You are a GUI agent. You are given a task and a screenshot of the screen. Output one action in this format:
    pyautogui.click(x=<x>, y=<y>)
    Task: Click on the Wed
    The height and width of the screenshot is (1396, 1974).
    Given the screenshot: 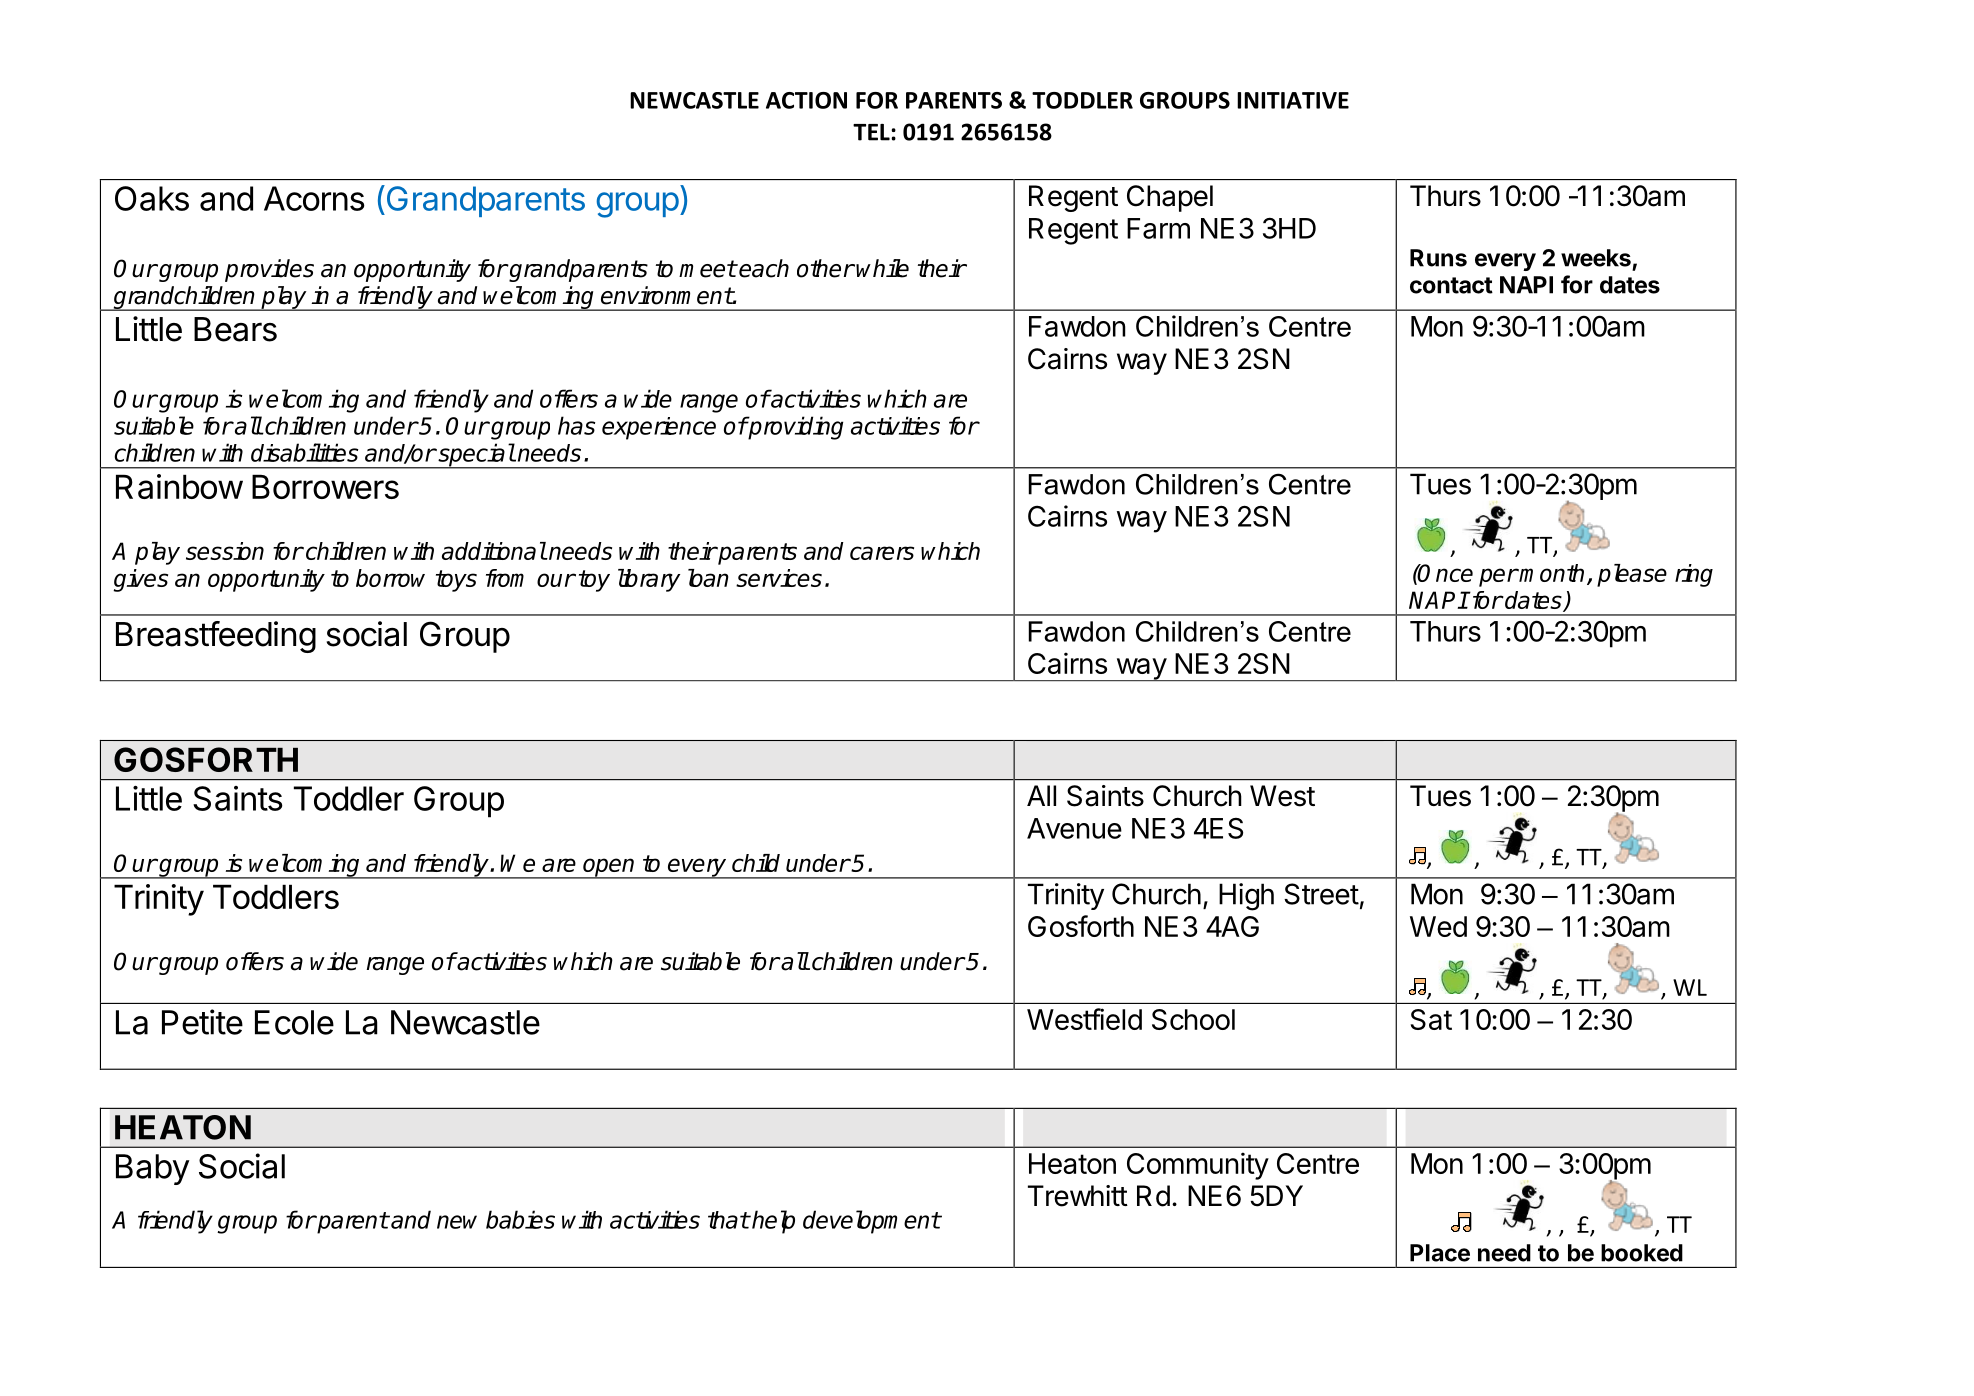 What is the action you would take?
    pyautogui.click(x=1438, y=926)
